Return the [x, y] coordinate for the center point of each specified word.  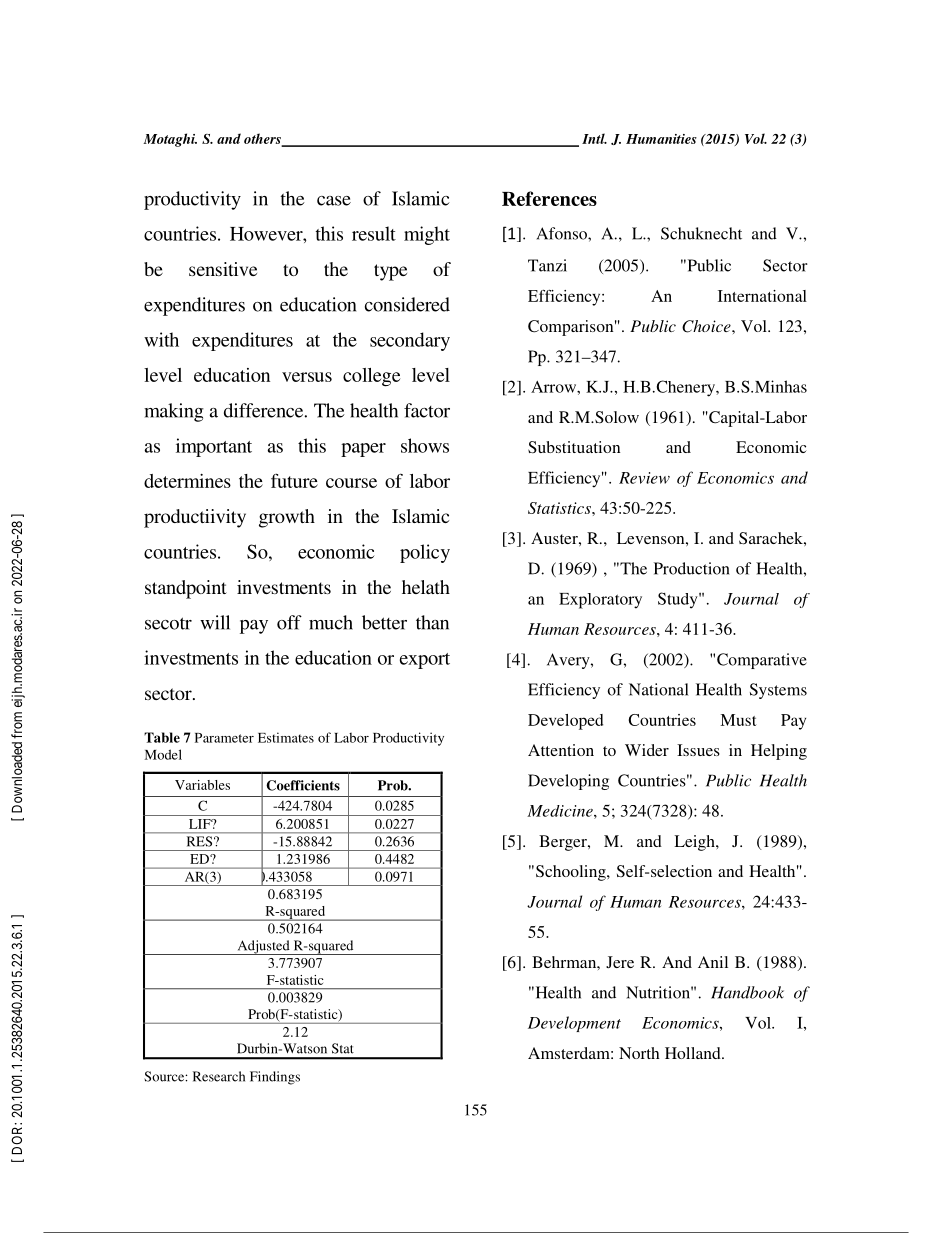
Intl [594, 138]
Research [219, 1076]
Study [679, 600]
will [215, 622]
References [549, 198]
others [263, 139]
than [432, 622]
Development [574, 1024]
